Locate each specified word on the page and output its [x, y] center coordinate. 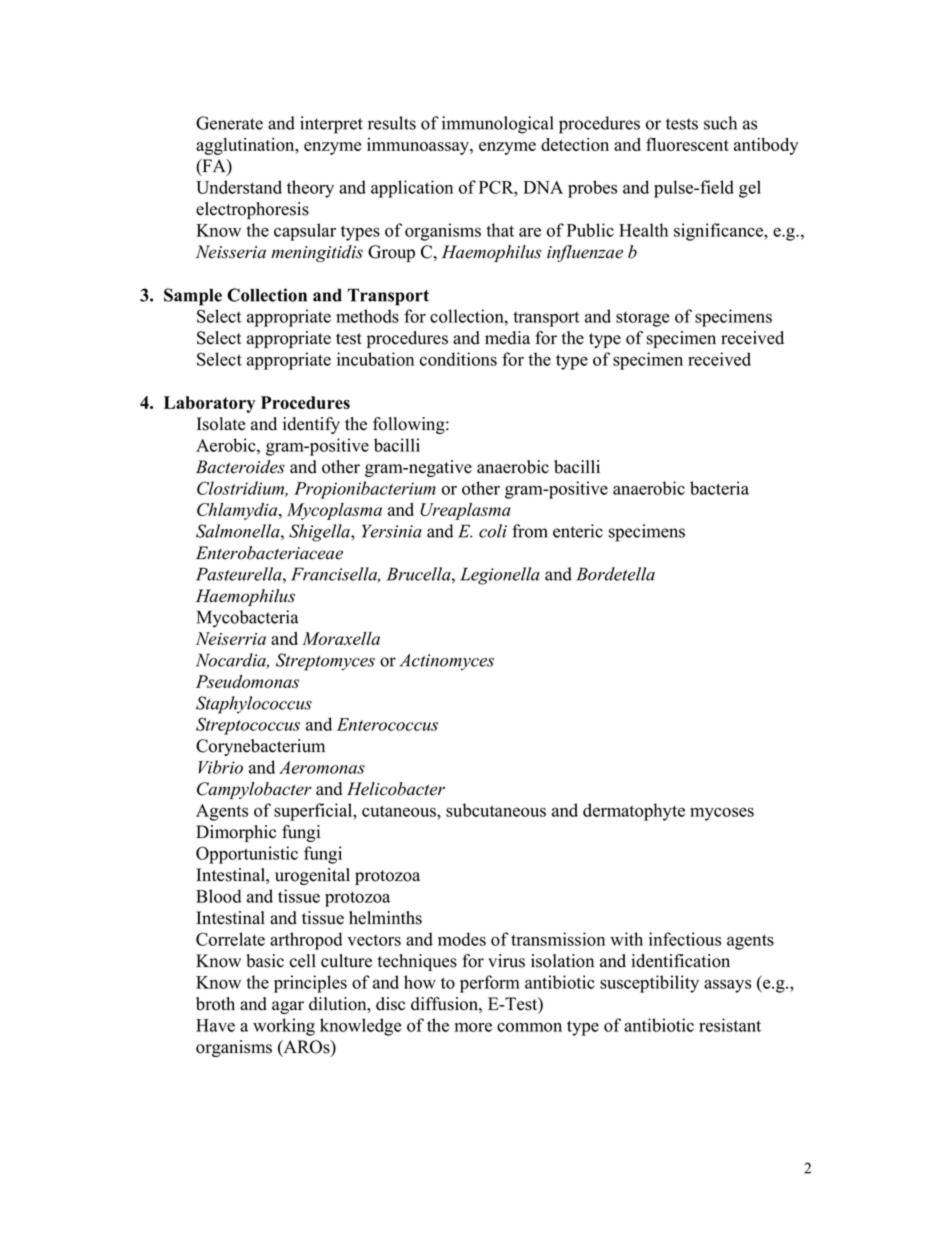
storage [643, 319]
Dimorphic [236, 833]
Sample [193, 297]
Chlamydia [238, 511]
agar [288, 1007]
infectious [685, 939]
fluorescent [687, 144]
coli [493, 531]
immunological [497, 125]
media [507, 338]
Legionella [500, 576]
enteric [578, 531]
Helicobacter [396, 789]
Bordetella [615, 574]
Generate [229, 123]
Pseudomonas [247, 681]
